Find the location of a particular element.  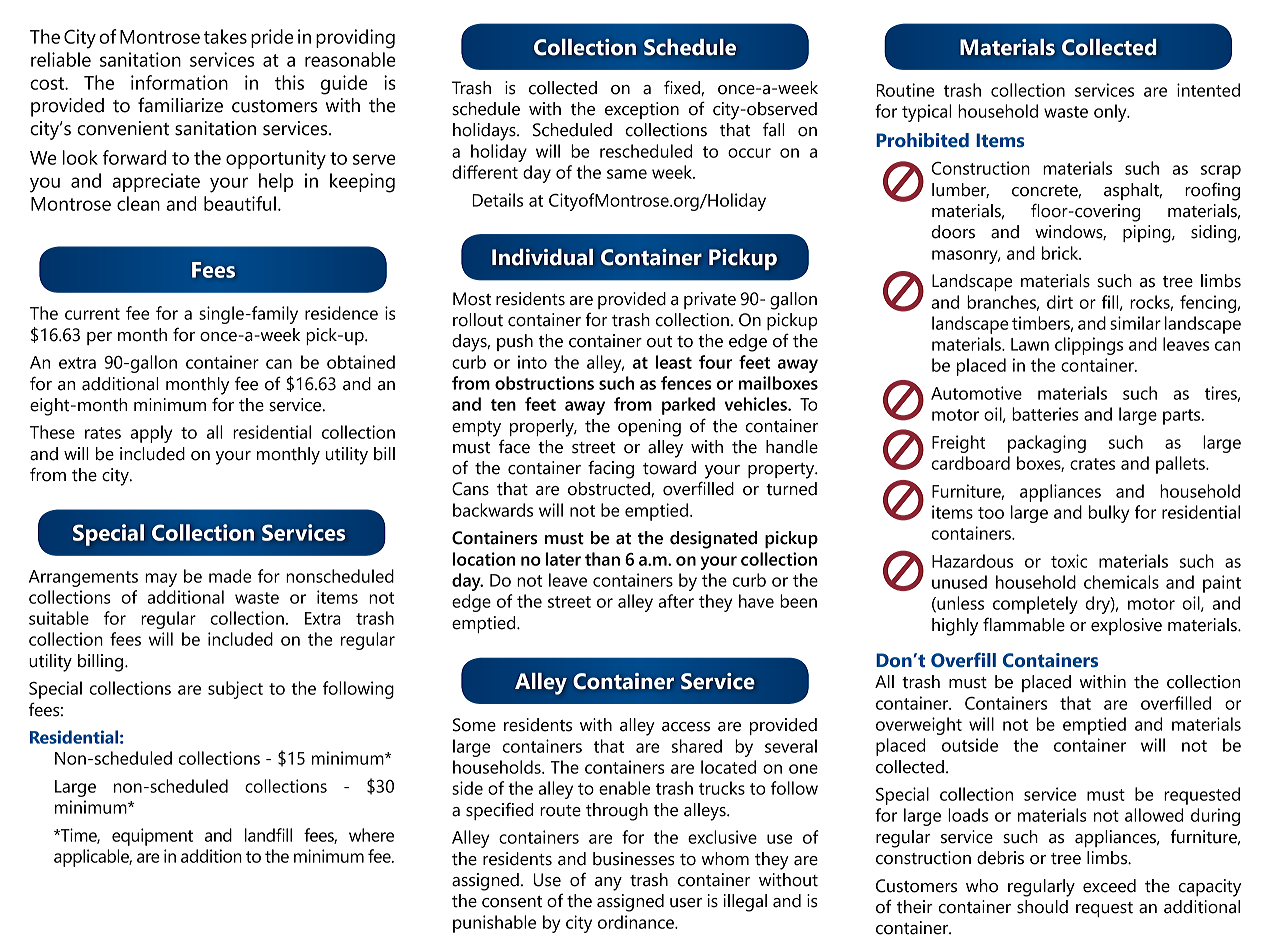

only is located at coordinates (1111, 113).
